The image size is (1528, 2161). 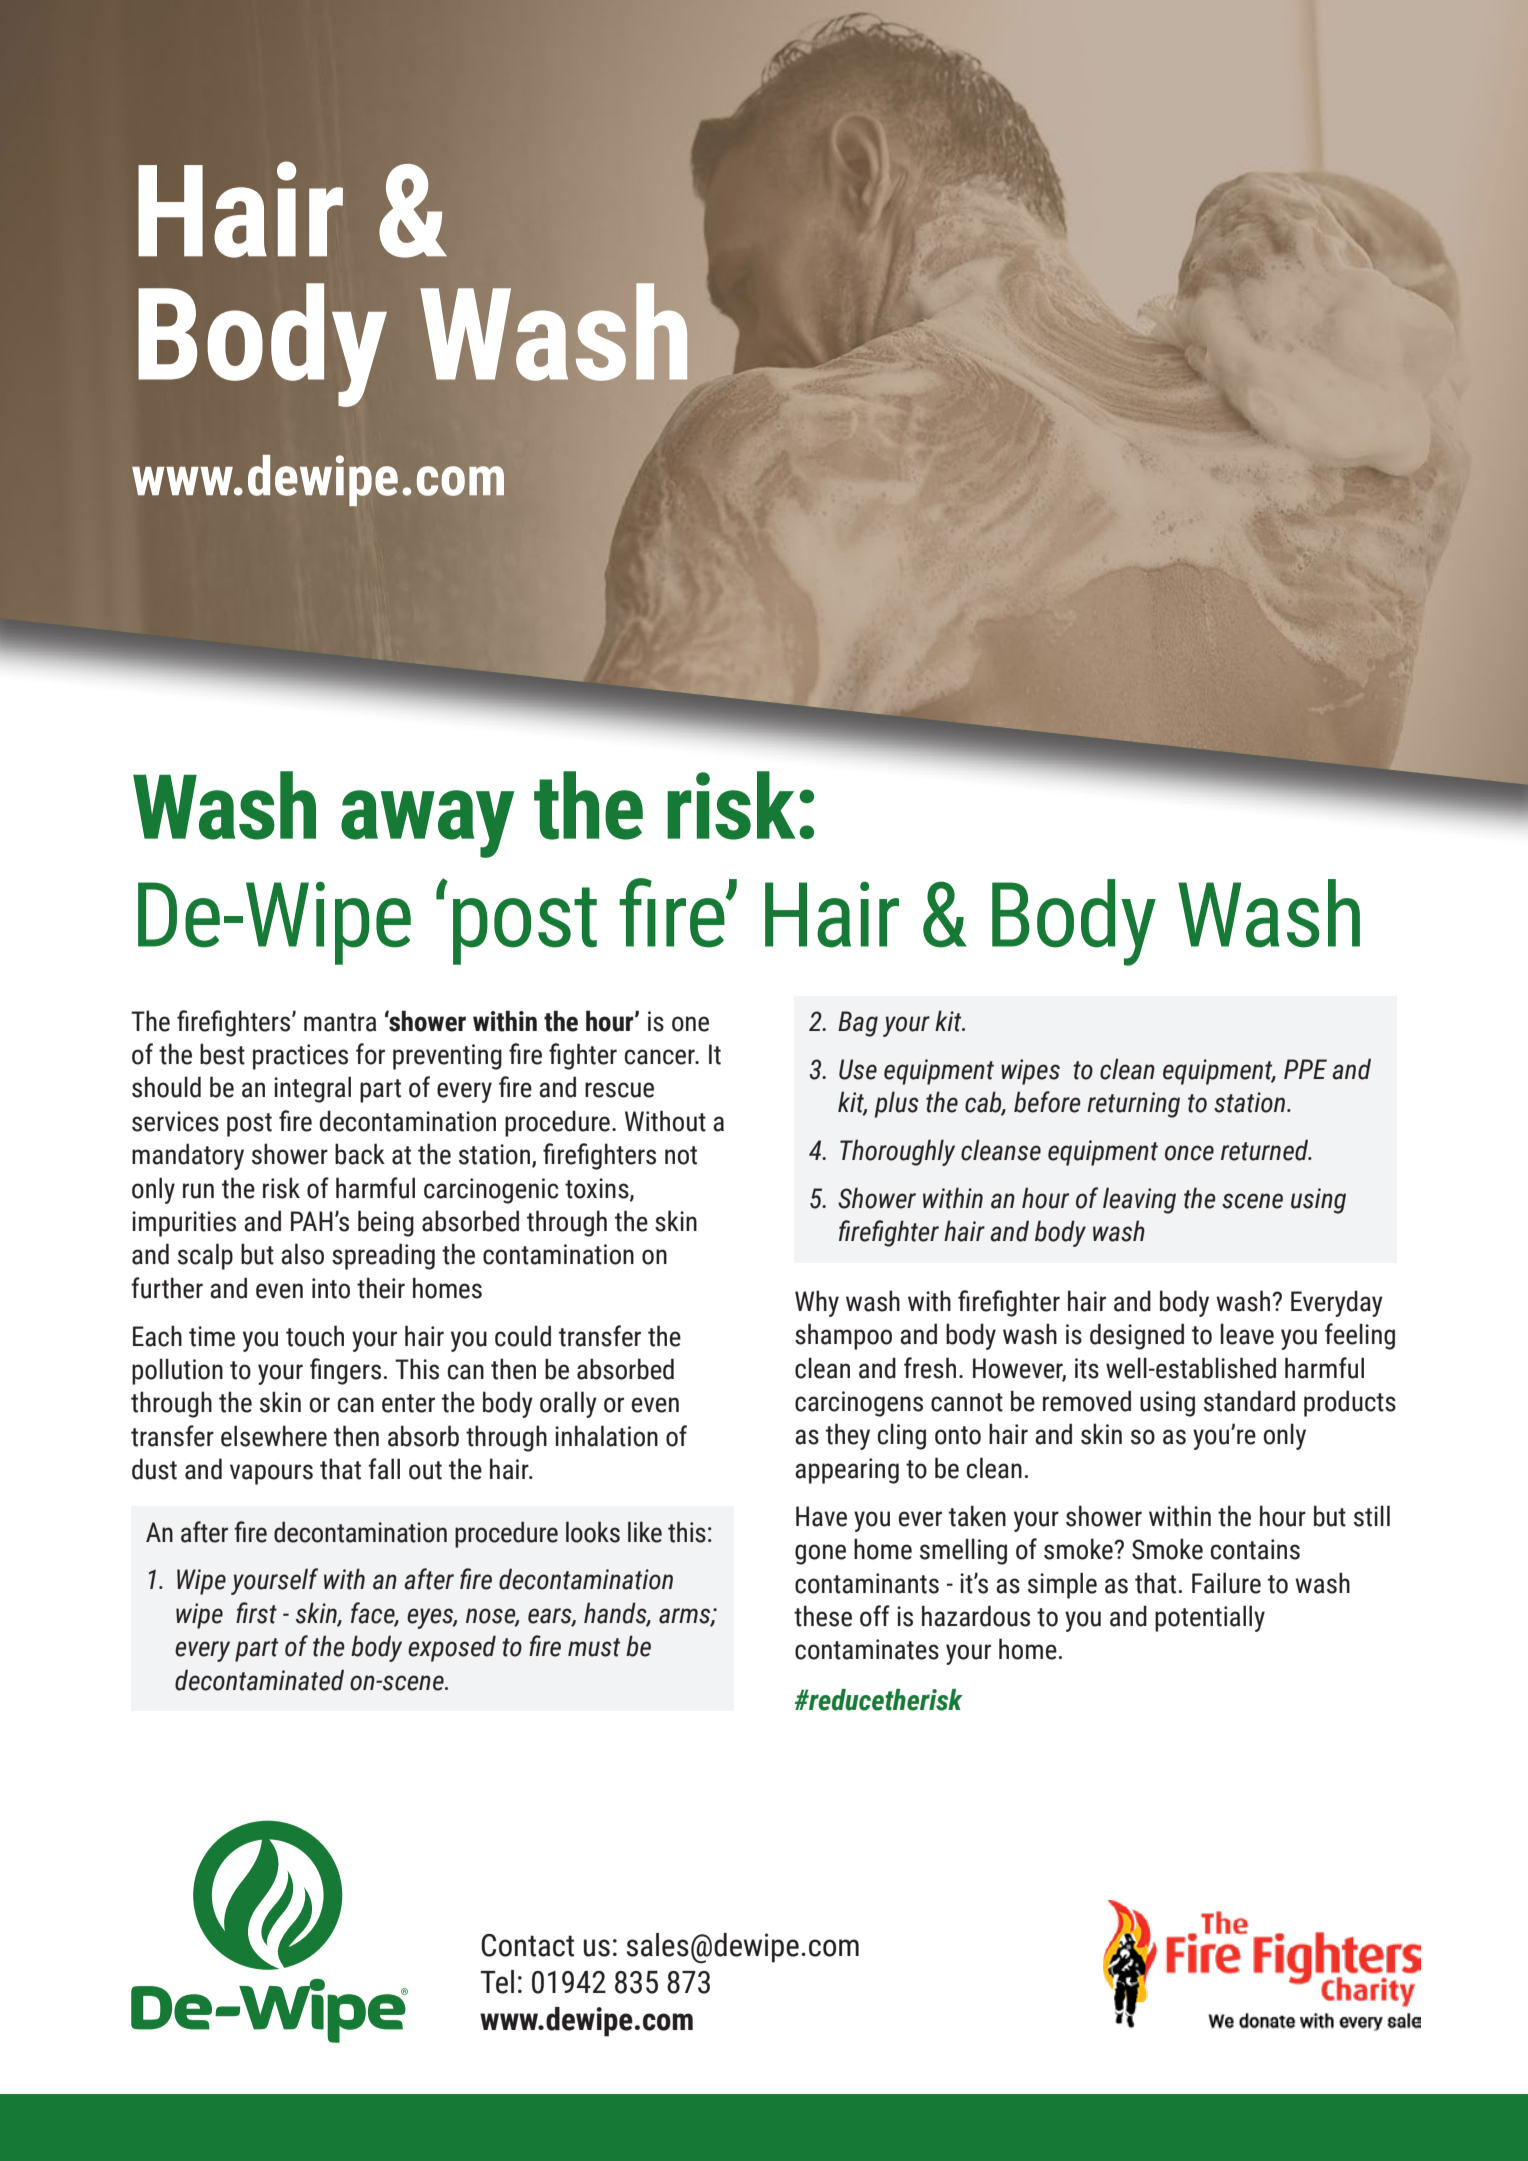 What do you see at coordinates (859, 1404) in the screenshot?
I see `carcinogens` at bounding box center [859, 1404].
